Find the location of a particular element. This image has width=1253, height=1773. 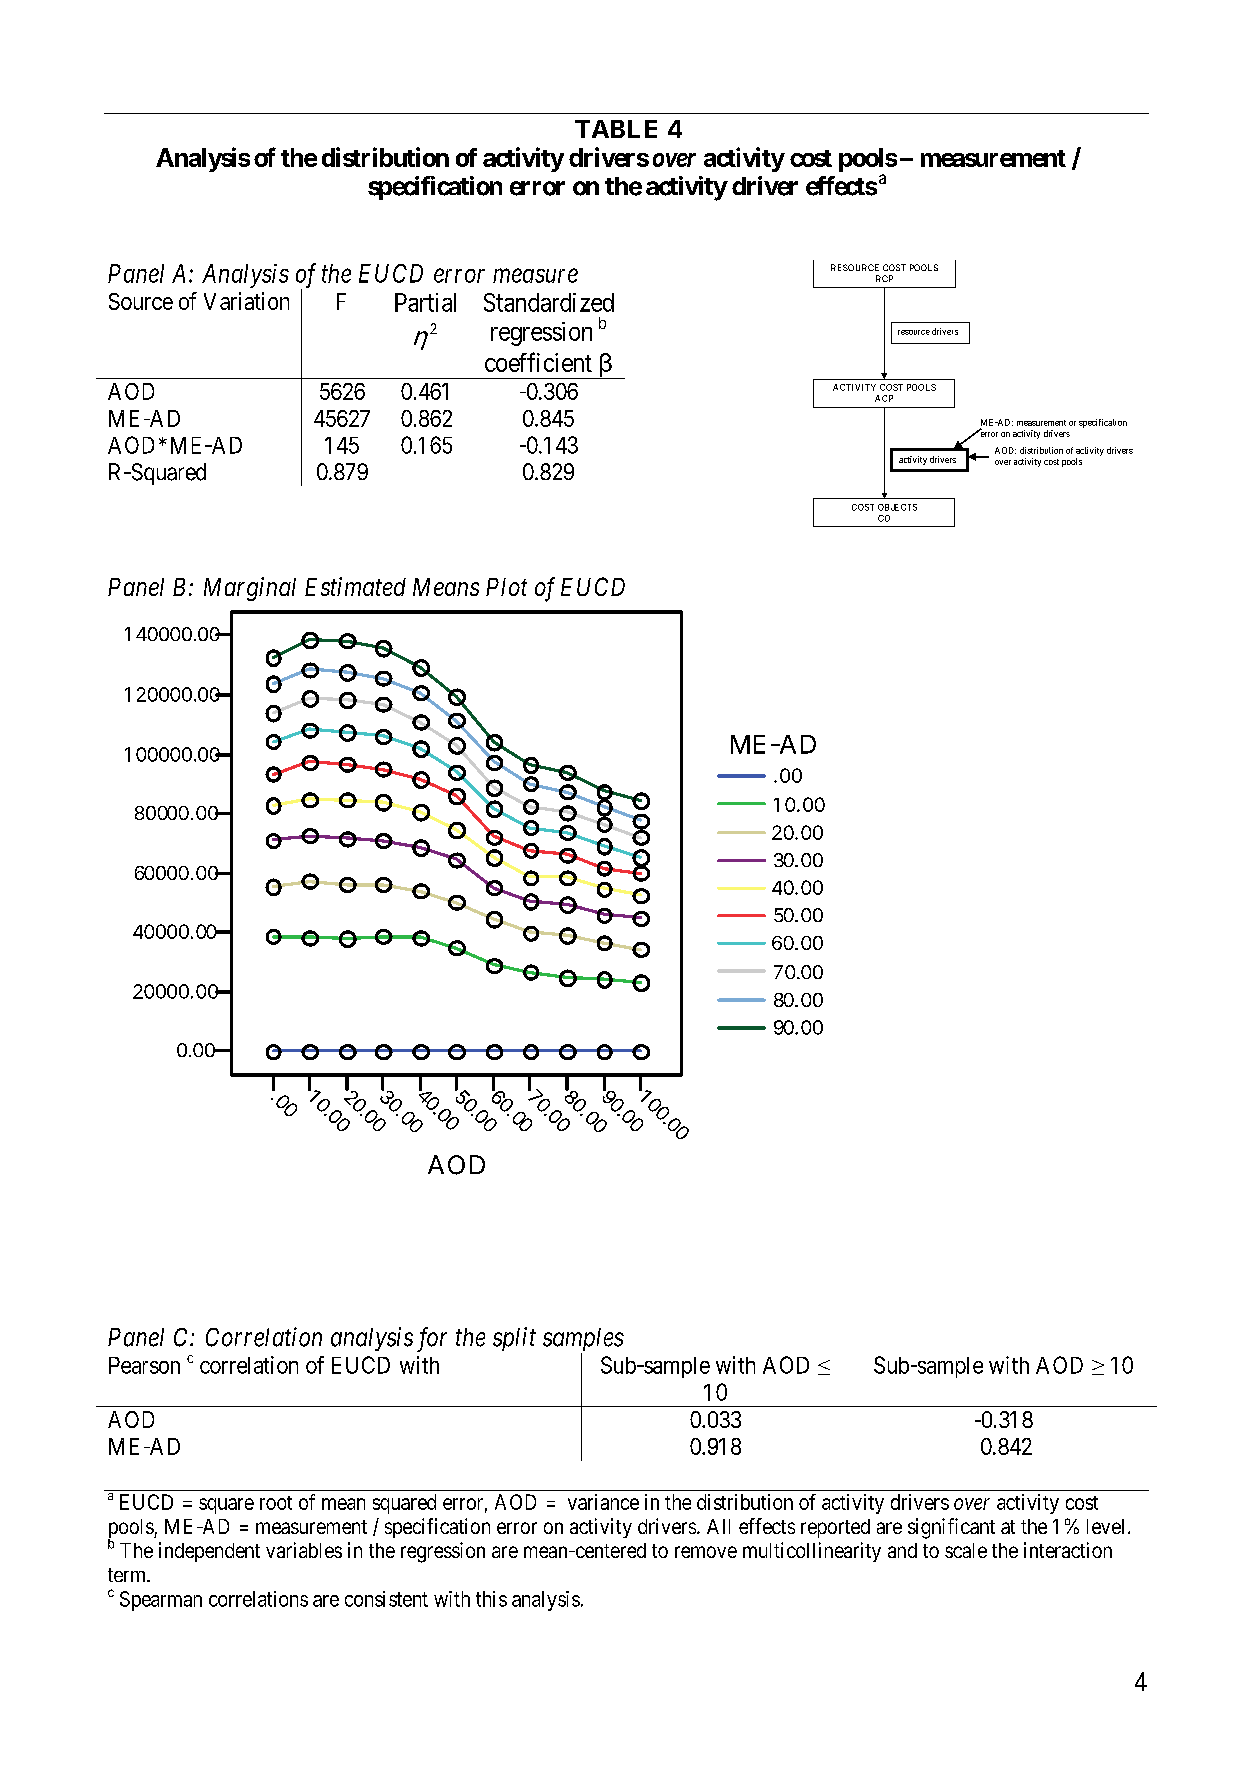

RCP is located at coordinates (884, 278).
